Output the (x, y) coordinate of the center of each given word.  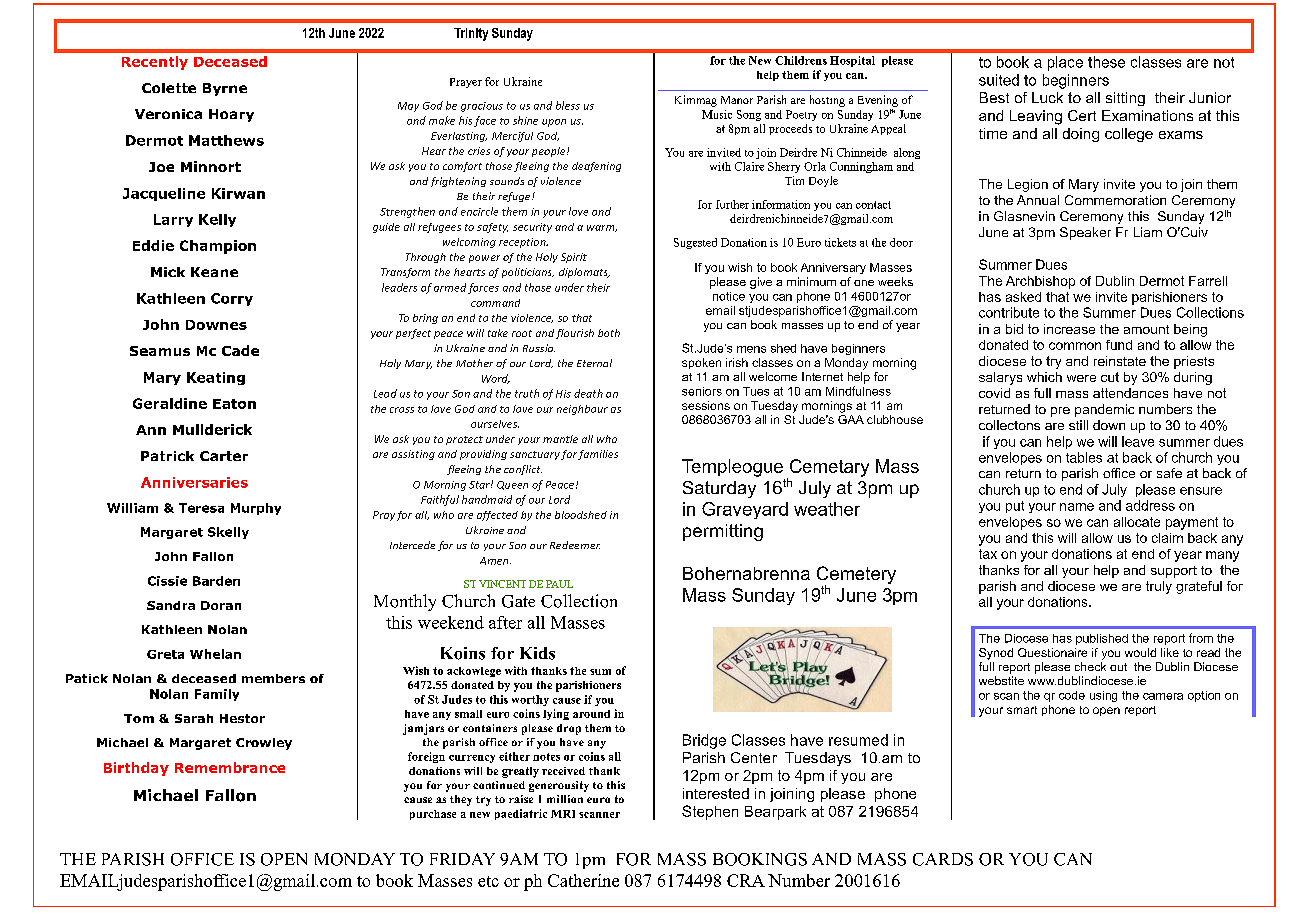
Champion (218, 247)
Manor (737, 100)
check (1090, 666)
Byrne (225, 89)
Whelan (215, 654)
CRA (746, 880)
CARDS (943, 859)
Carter (224, 456)
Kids (537, 653)
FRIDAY (462, 859)
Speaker (1085, 233)
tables (1084, 457)
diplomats (584, 273)
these (1106, 62)
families (598, 455)
